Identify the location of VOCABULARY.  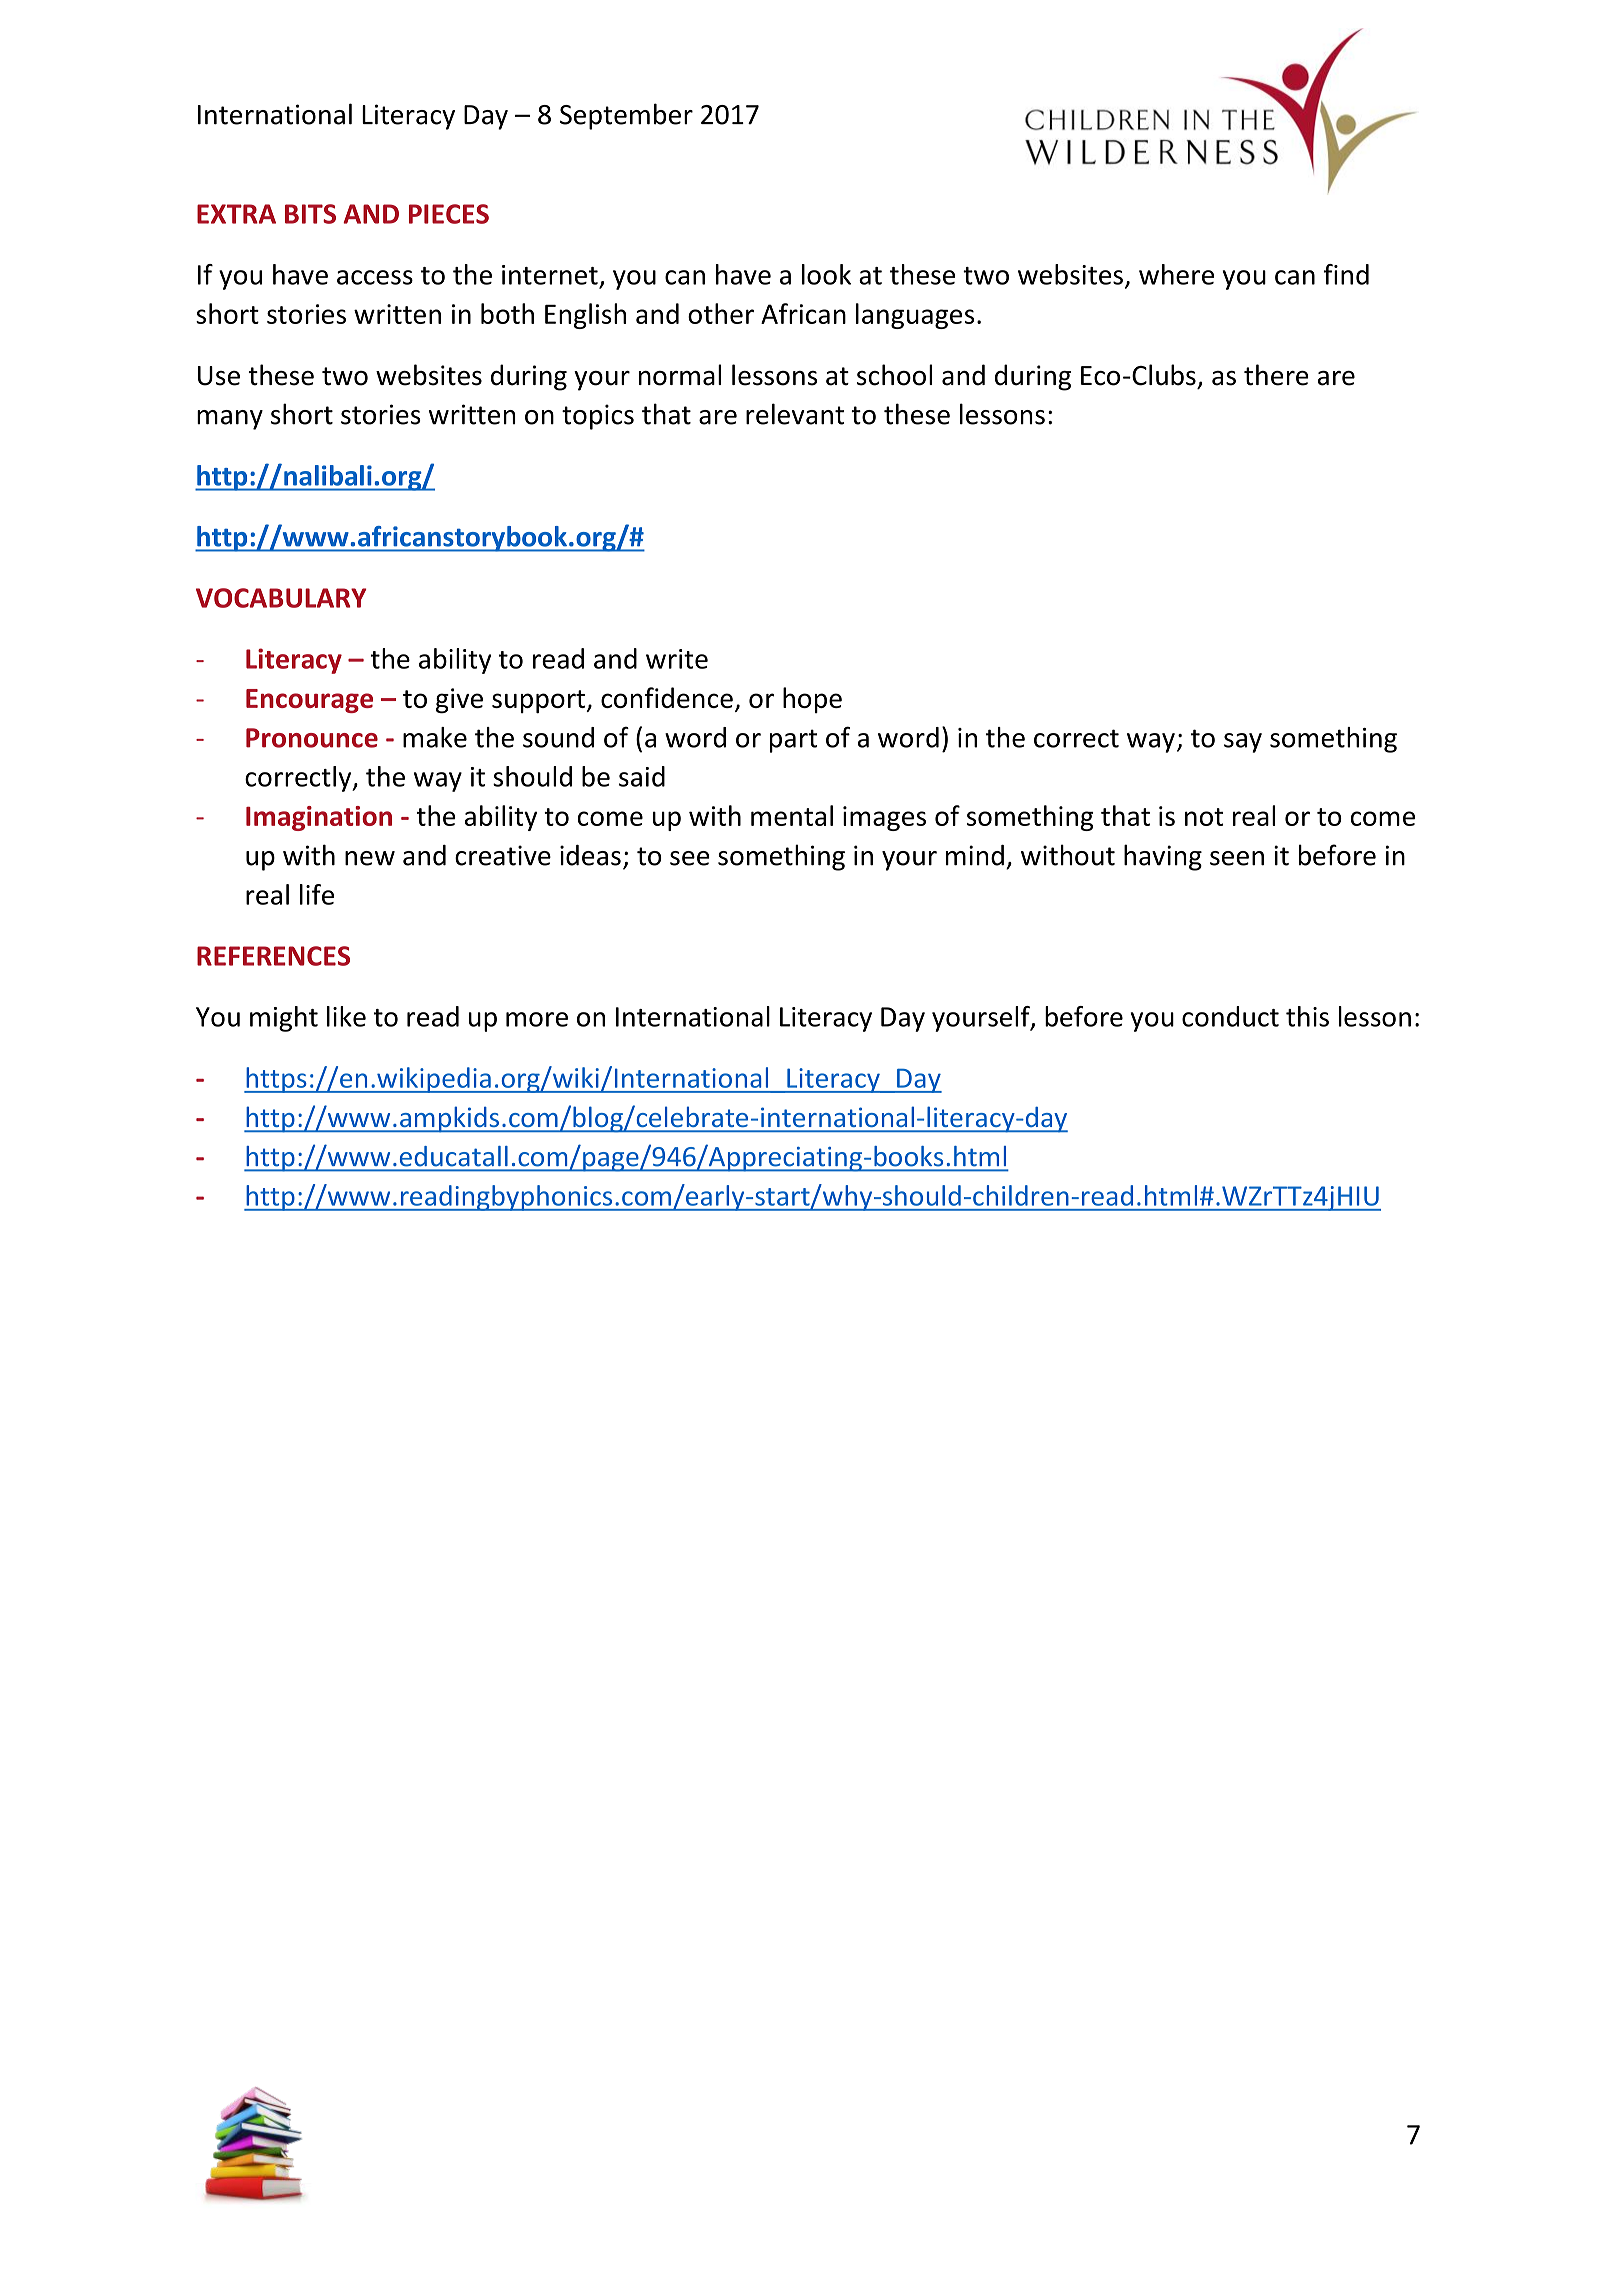
(281, 598).
